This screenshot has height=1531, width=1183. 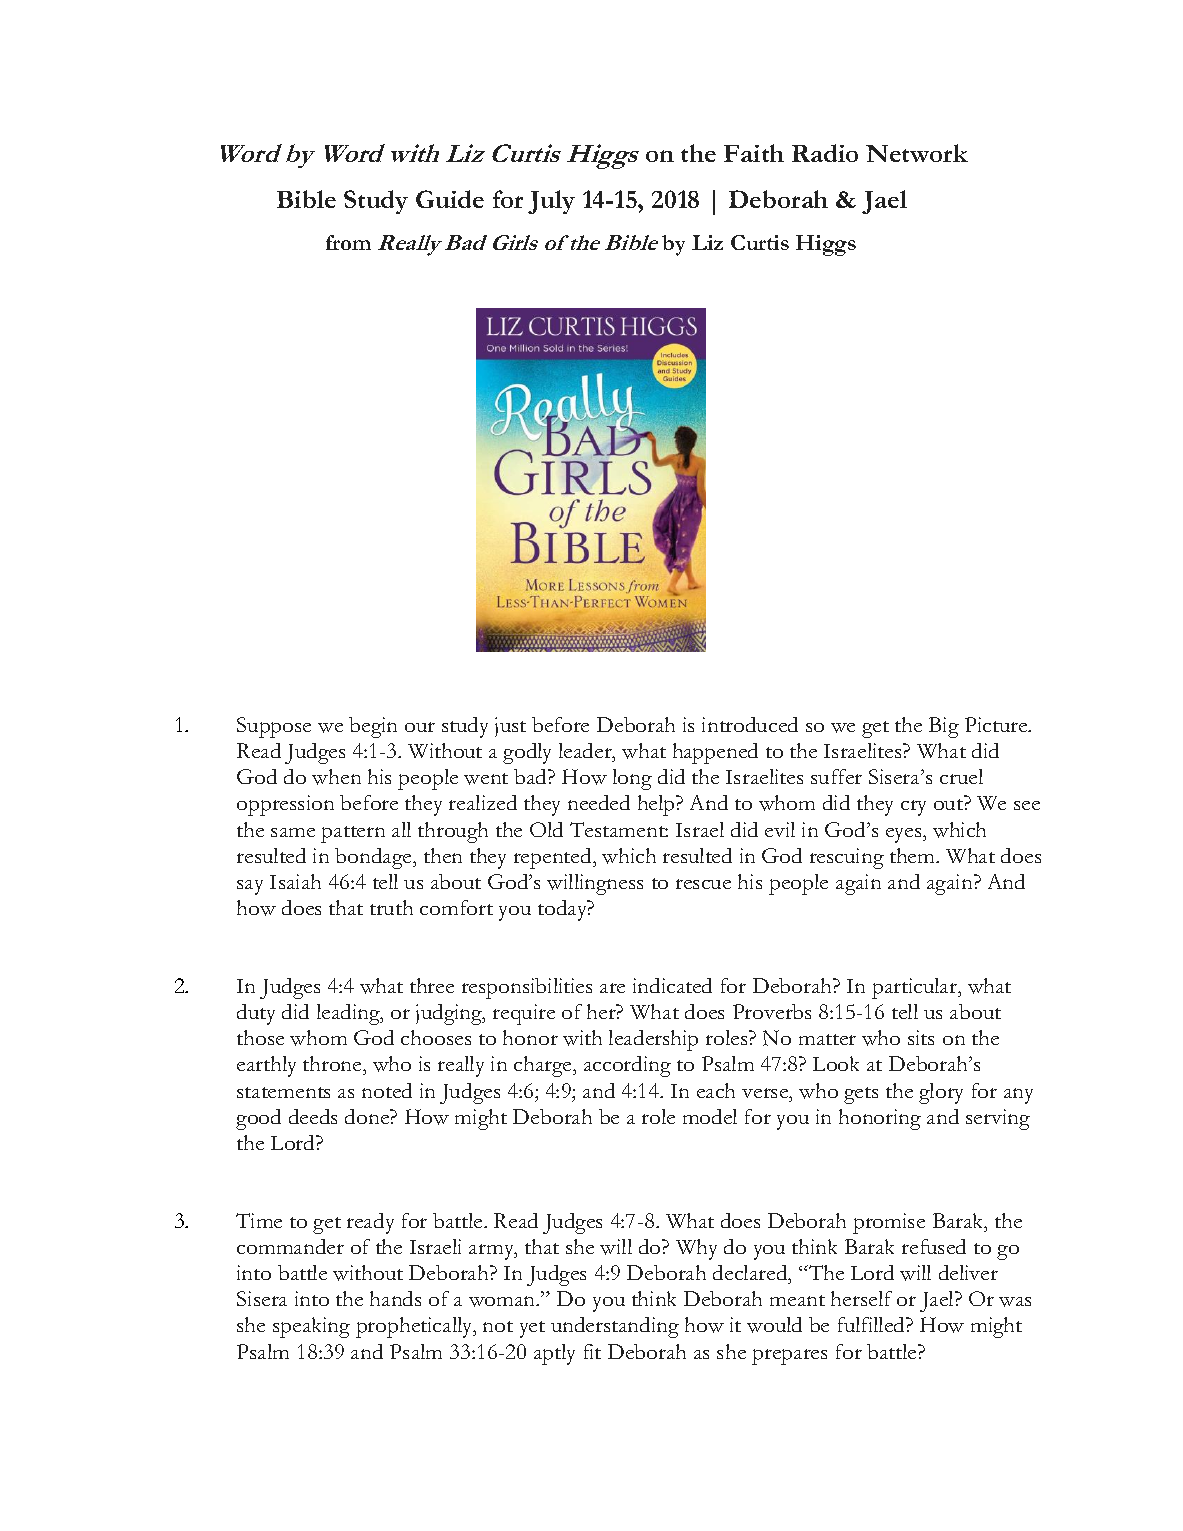 I want to click on begin, so click(x=373, y=727).
